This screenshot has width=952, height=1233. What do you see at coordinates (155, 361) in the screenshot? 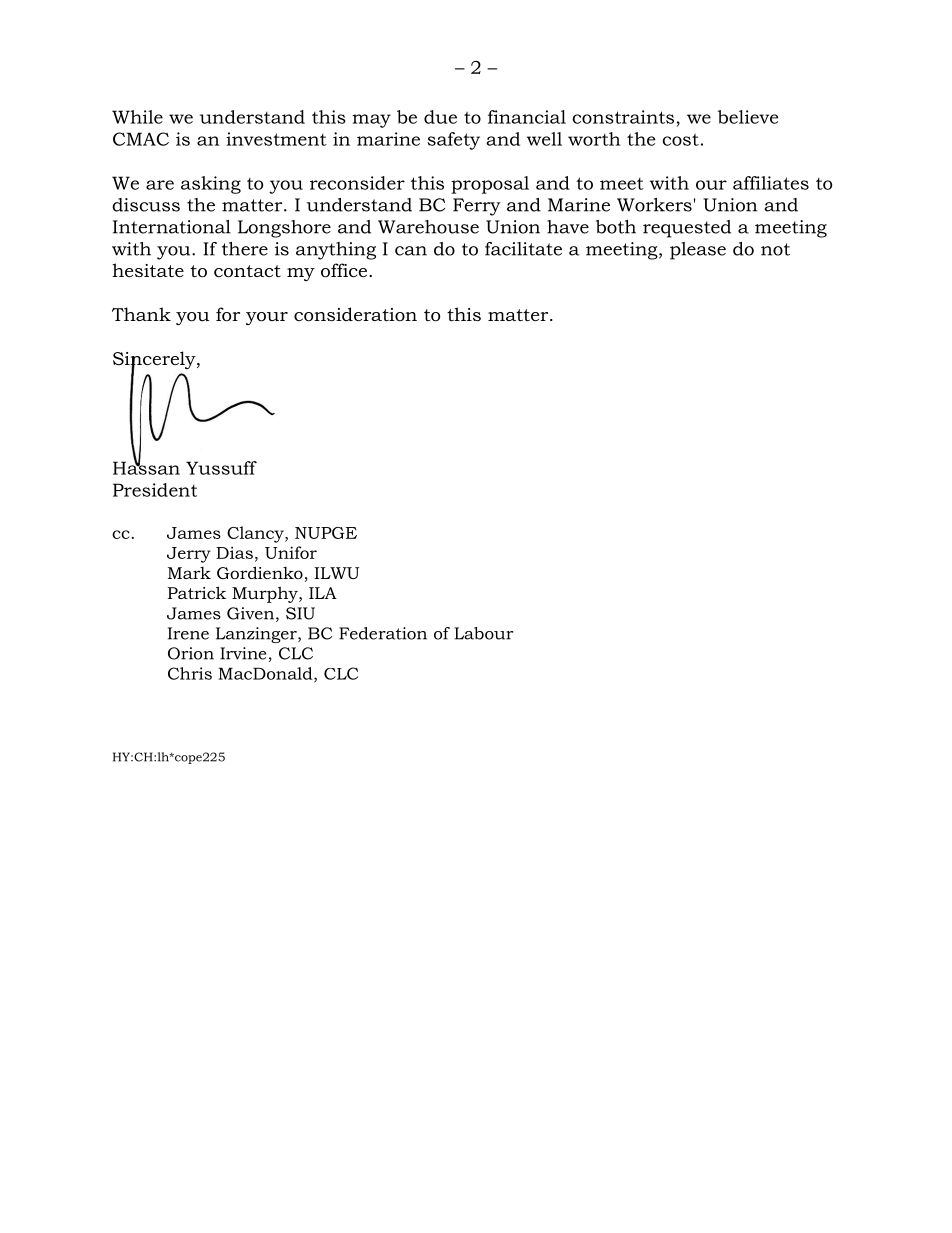
I see `Sincerely` at bounding box center [155, 361].
